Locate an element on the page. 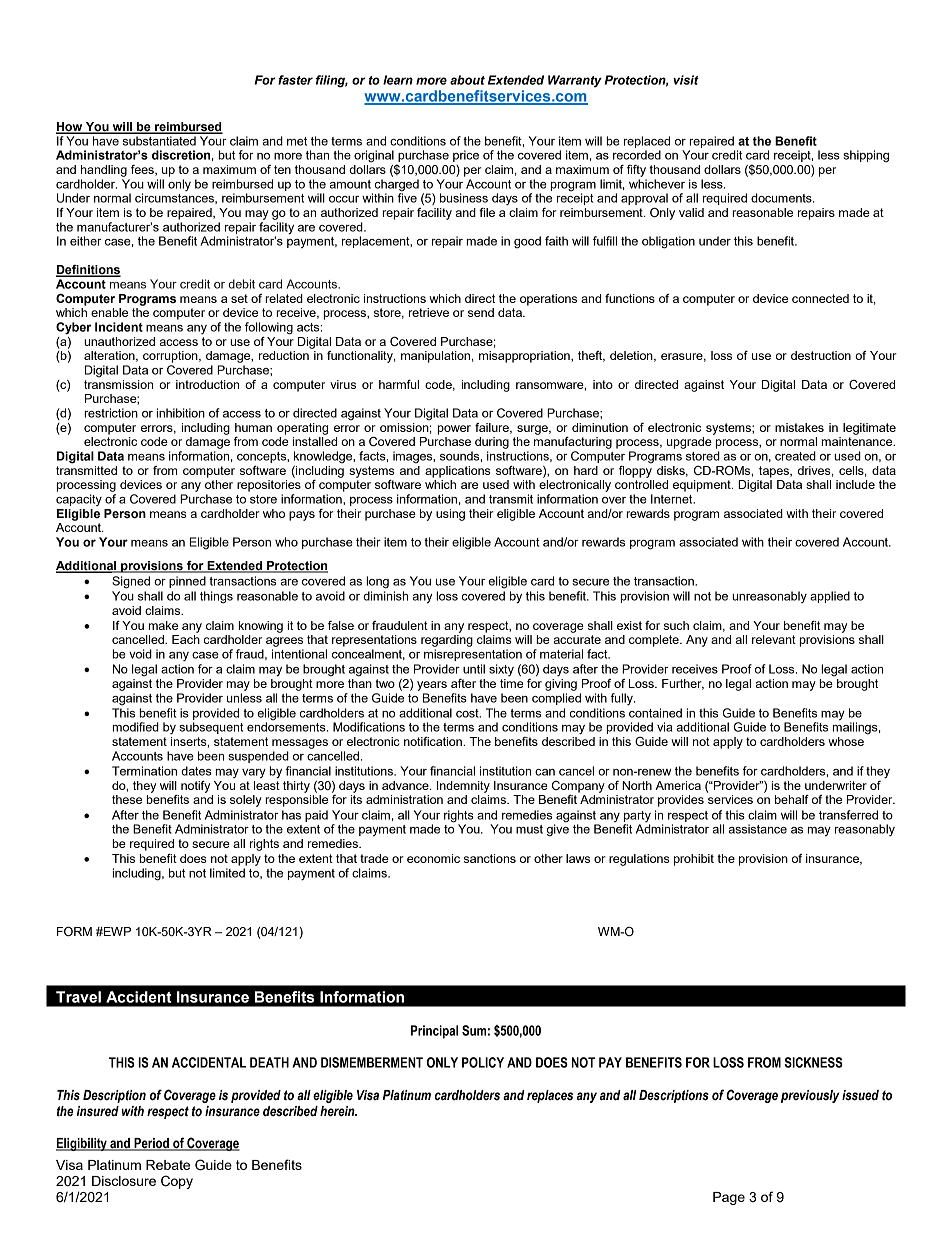 The height and width of the document is (1233, 952). Principal is located at coordinates (434, 1032).
